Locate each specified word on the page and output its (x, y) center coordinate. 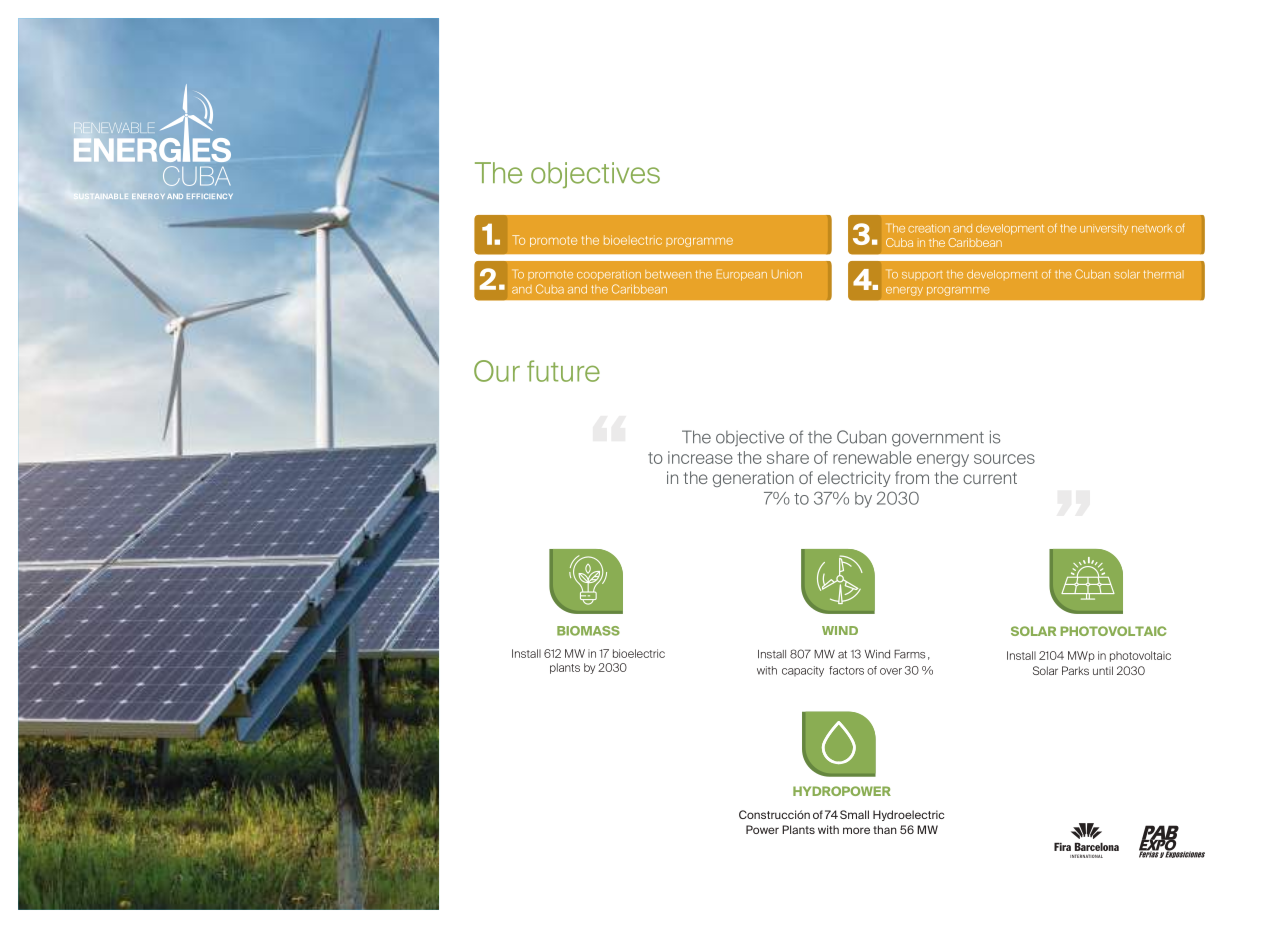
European (742, 275)
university (1104, 229)
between (668, 274)
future (563, 371)
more (856, 830)
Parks (1075, 670)
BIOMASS (588, 631)
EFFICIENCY (210, 196)
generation (753, 479)
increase (700, 457)
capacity (803, 671)
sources (1004, 459)
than (885, 829)
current (990, 478)
